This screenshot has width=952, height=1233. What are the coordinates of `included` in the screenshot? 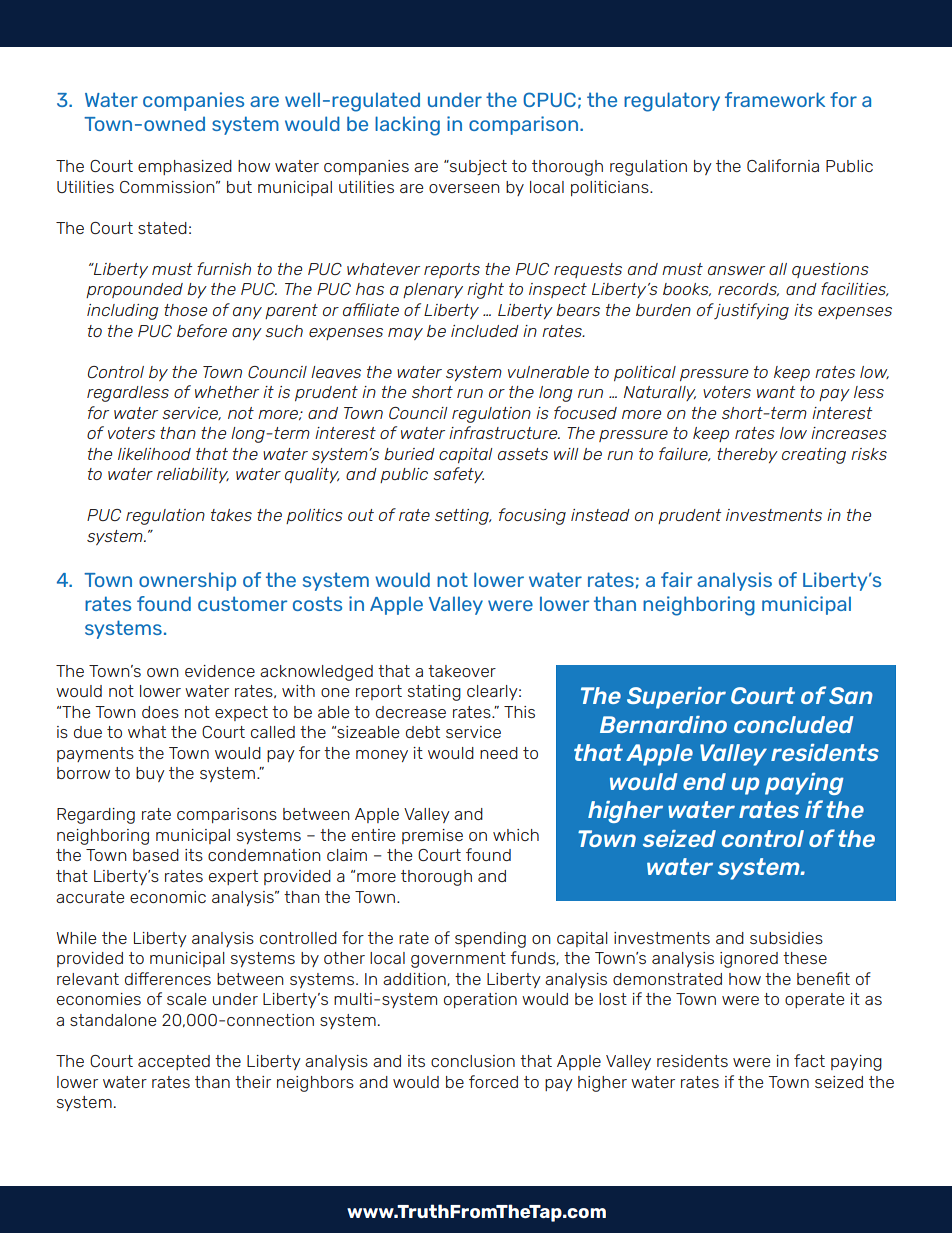 It's located at (485, 331).
